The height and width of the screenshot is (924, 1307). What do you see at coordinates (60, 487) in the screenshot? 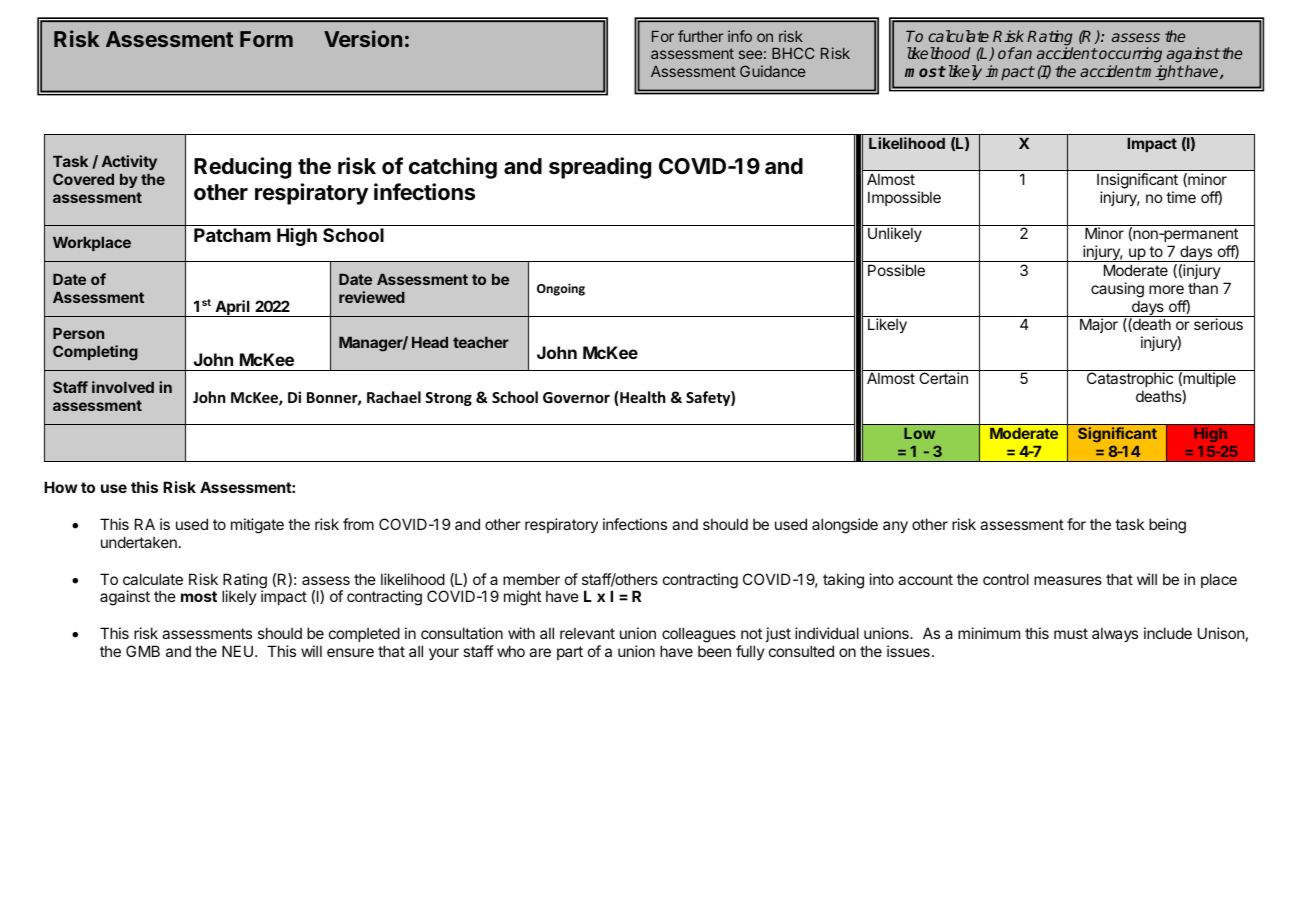
I see `How` at bounding box center [60, 487].
